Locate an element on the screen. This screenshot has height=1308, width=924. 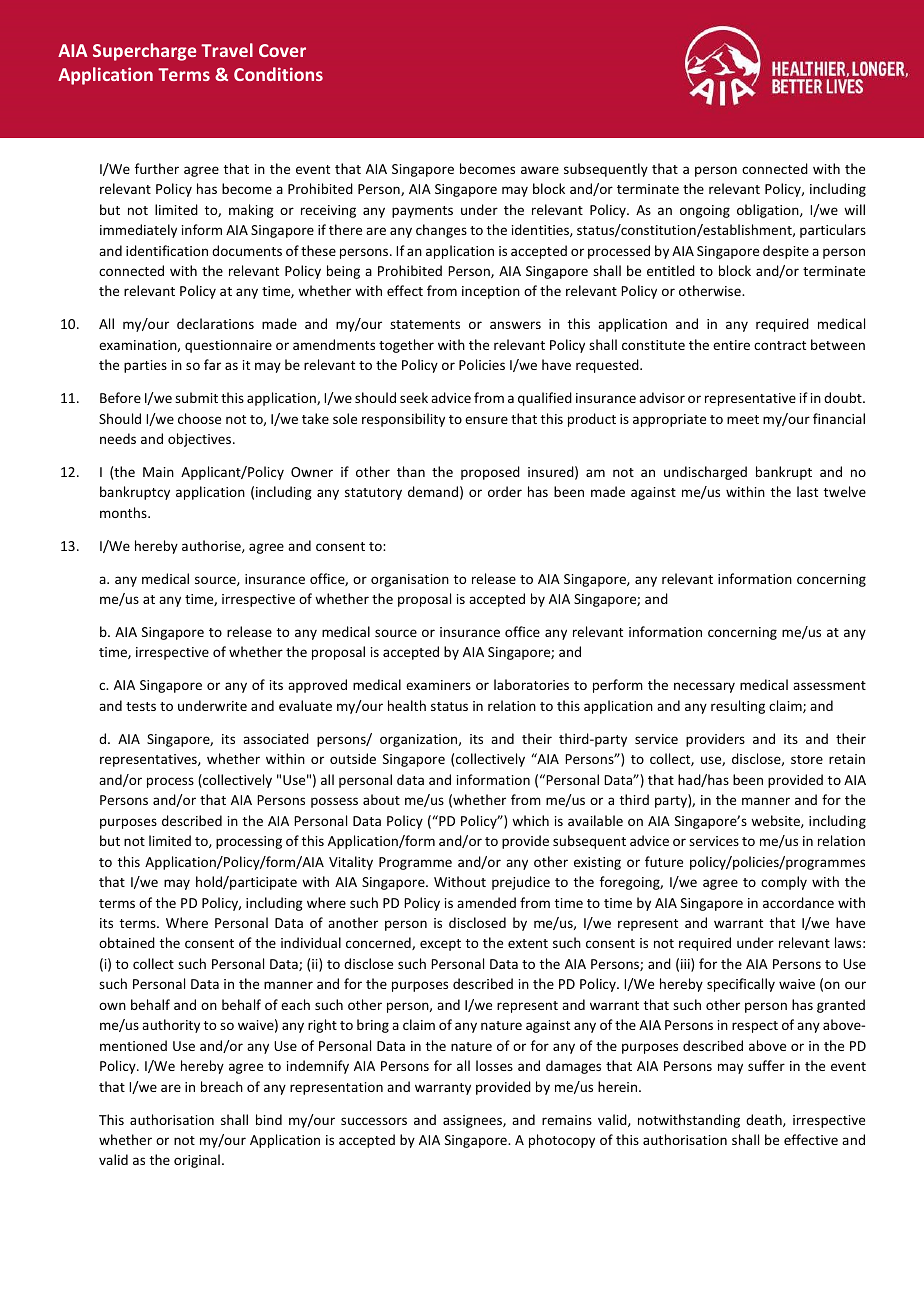
death is located at coordinates (765, 1120).
